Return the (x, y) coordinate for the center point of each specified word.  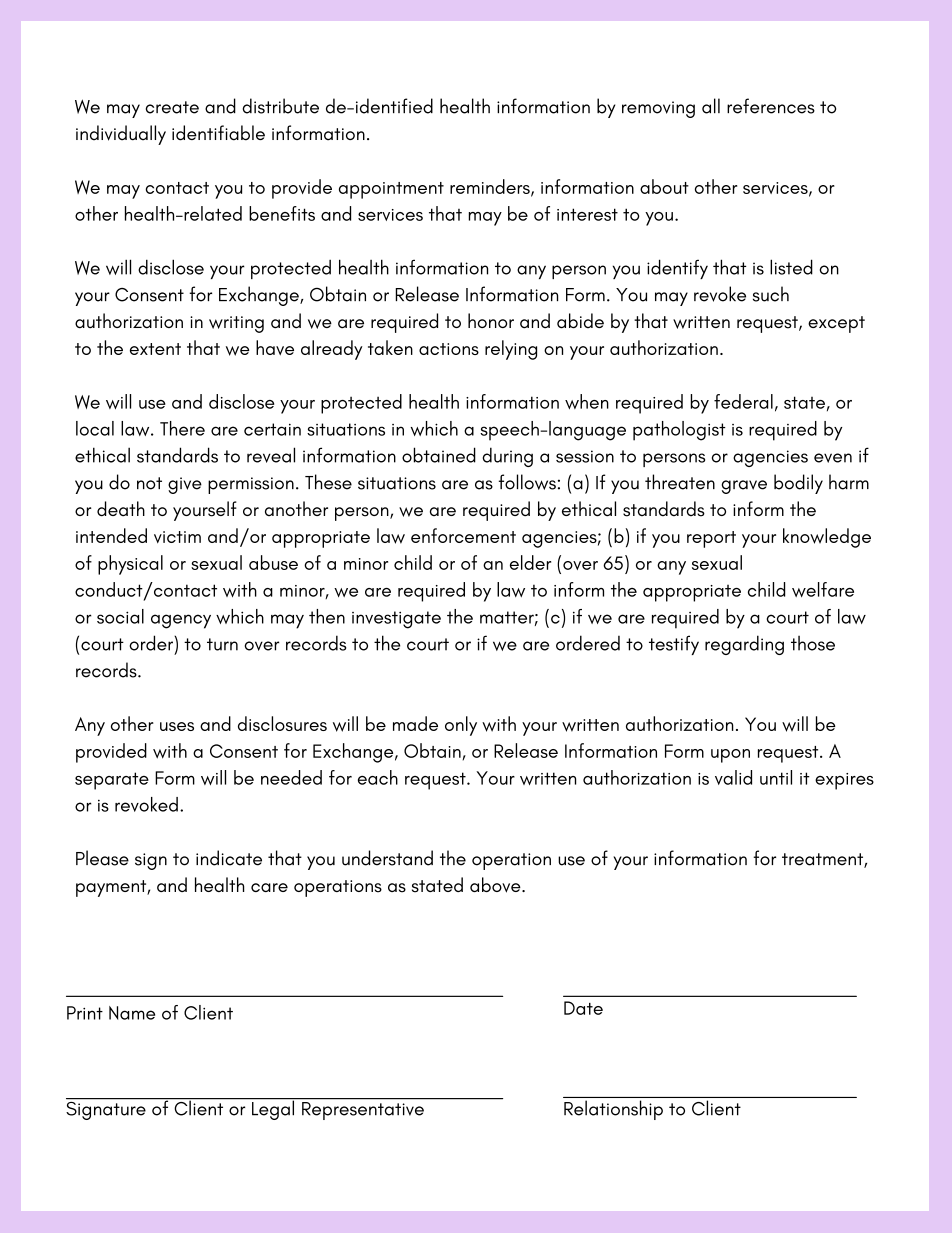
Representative (363, 1111)
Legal (273, 1109)
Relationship (613, 1110)
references (771, 106)
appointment (391, 190)
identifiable (218, 133)
